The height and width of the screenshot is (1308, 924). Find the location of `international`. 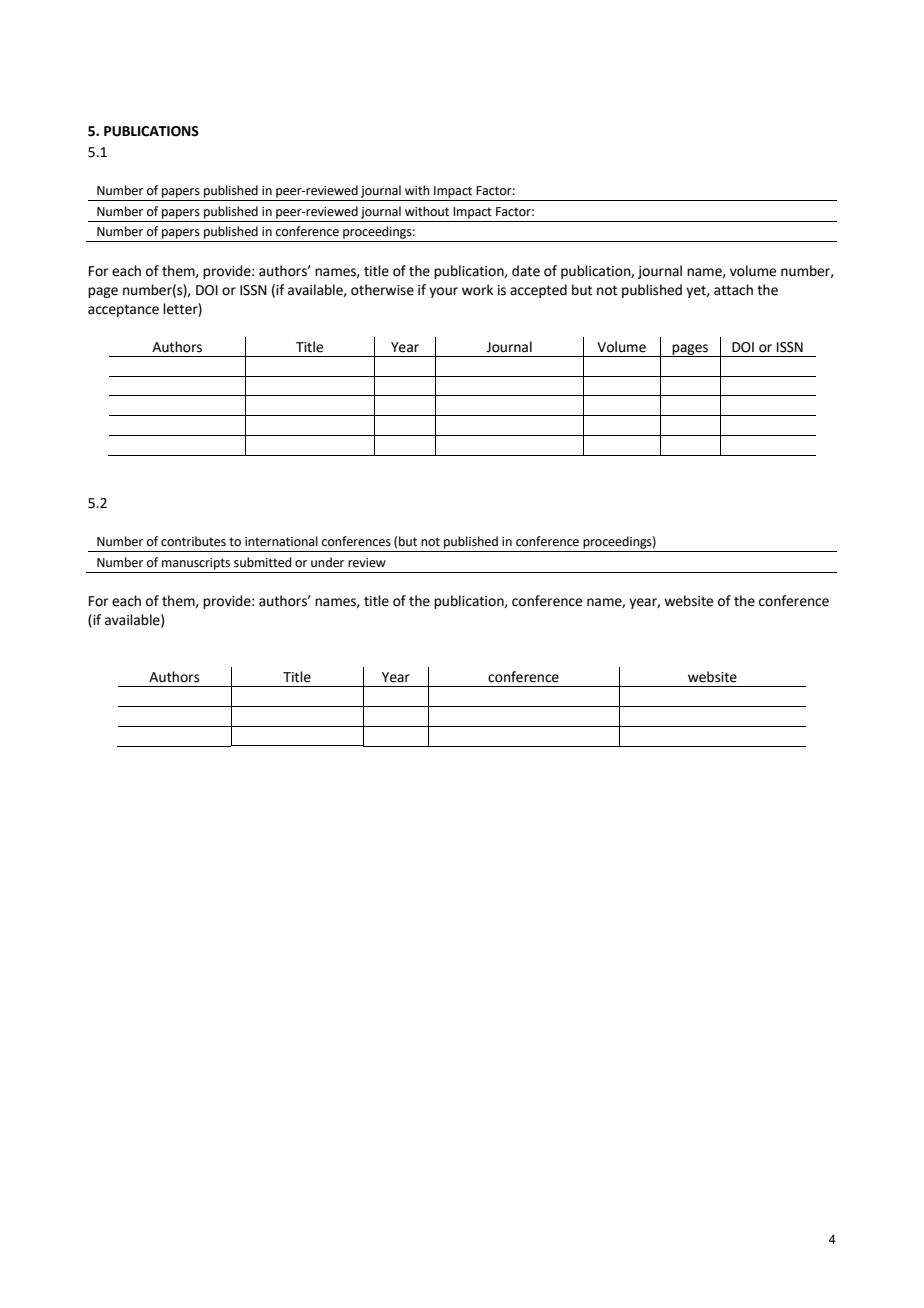

international is located at coordinates (281, 541).
